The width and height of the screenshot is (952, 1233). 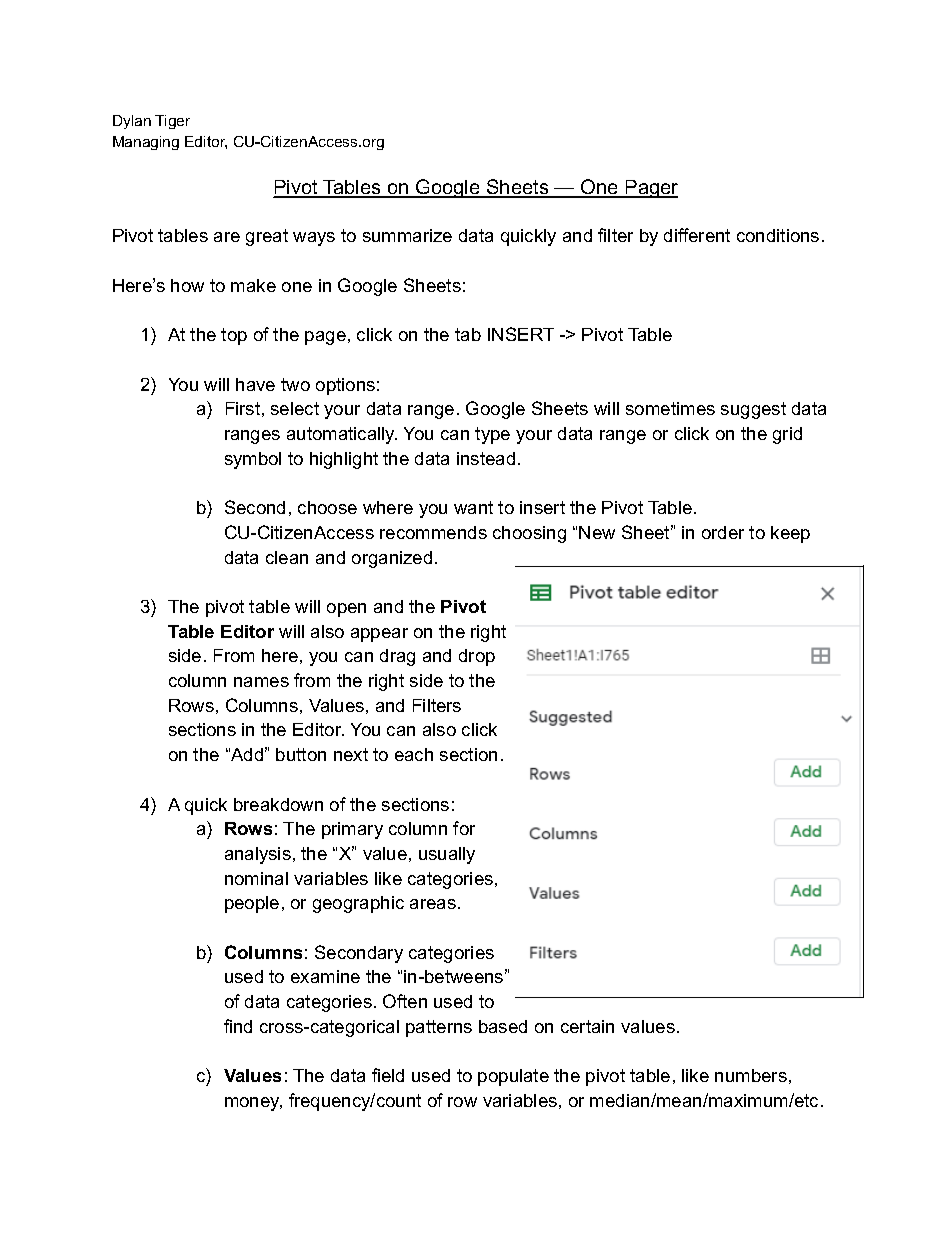 I want to click on type, so click(x=492, y=435).
